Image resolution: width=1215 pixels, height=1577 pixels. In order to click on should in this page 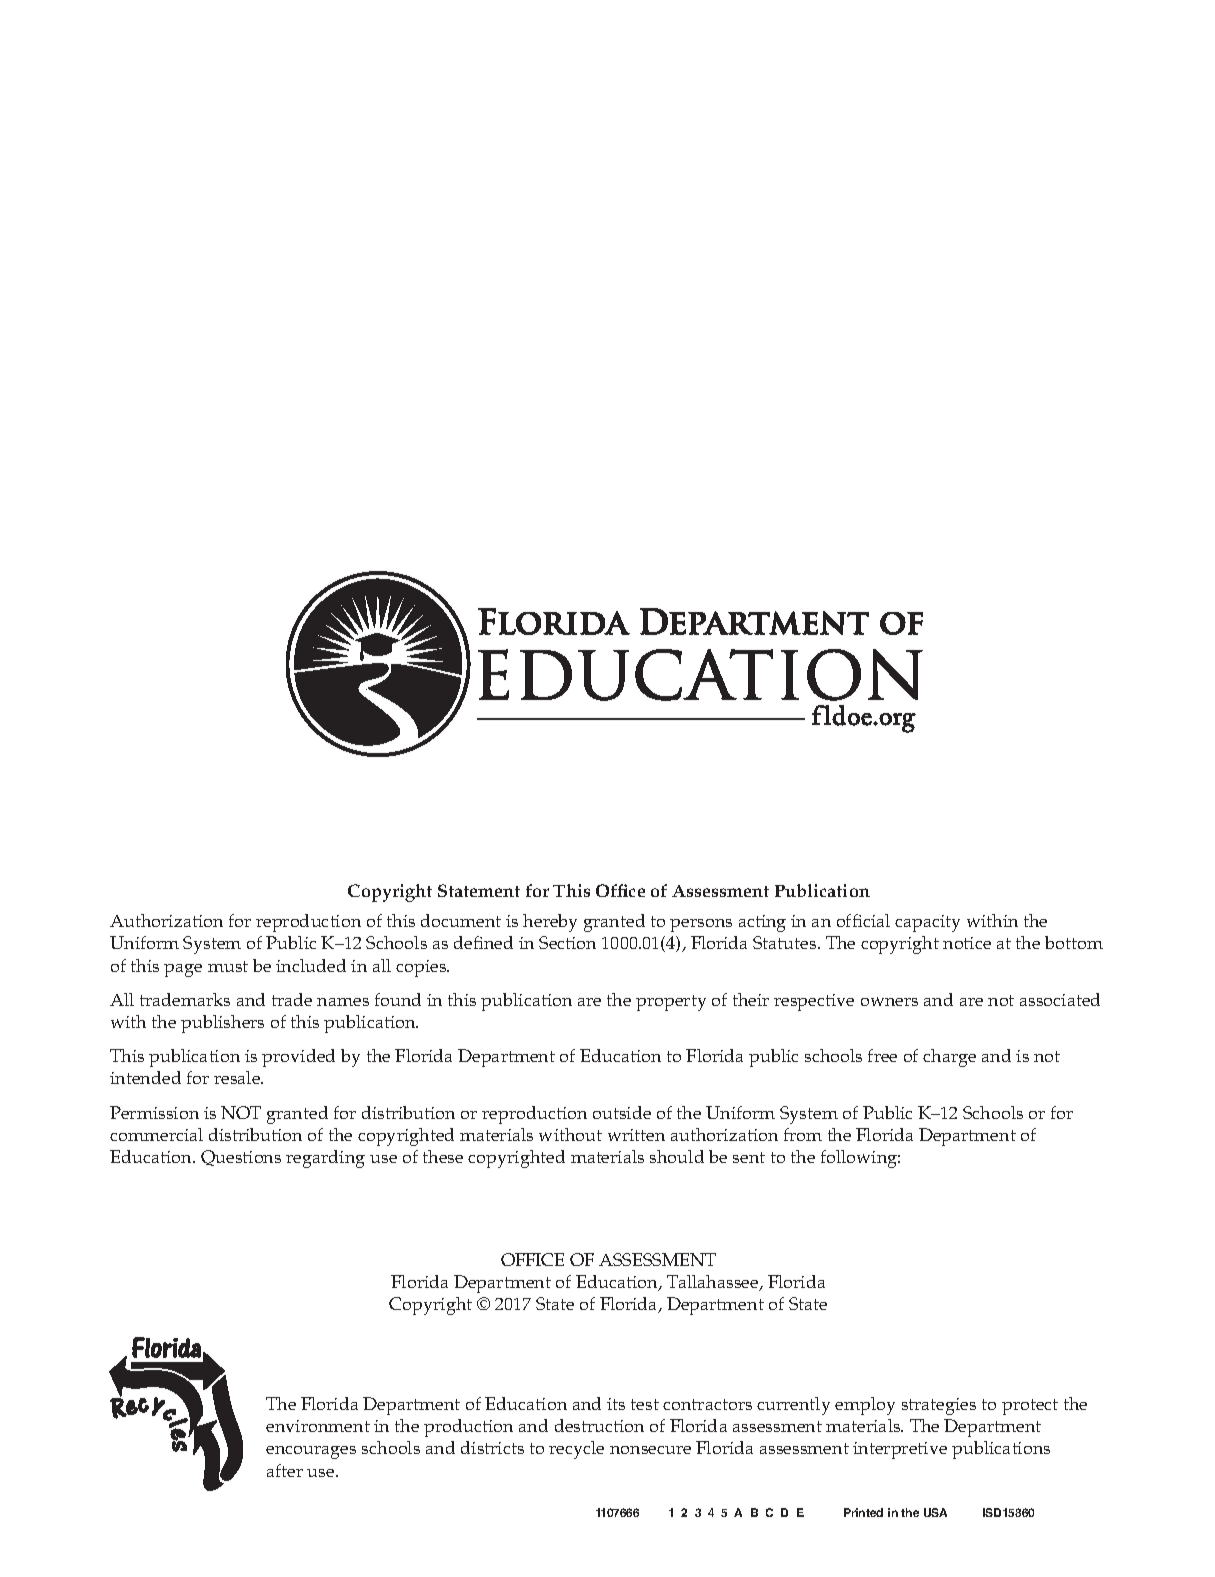, I will do `click(677, 1156)`.
